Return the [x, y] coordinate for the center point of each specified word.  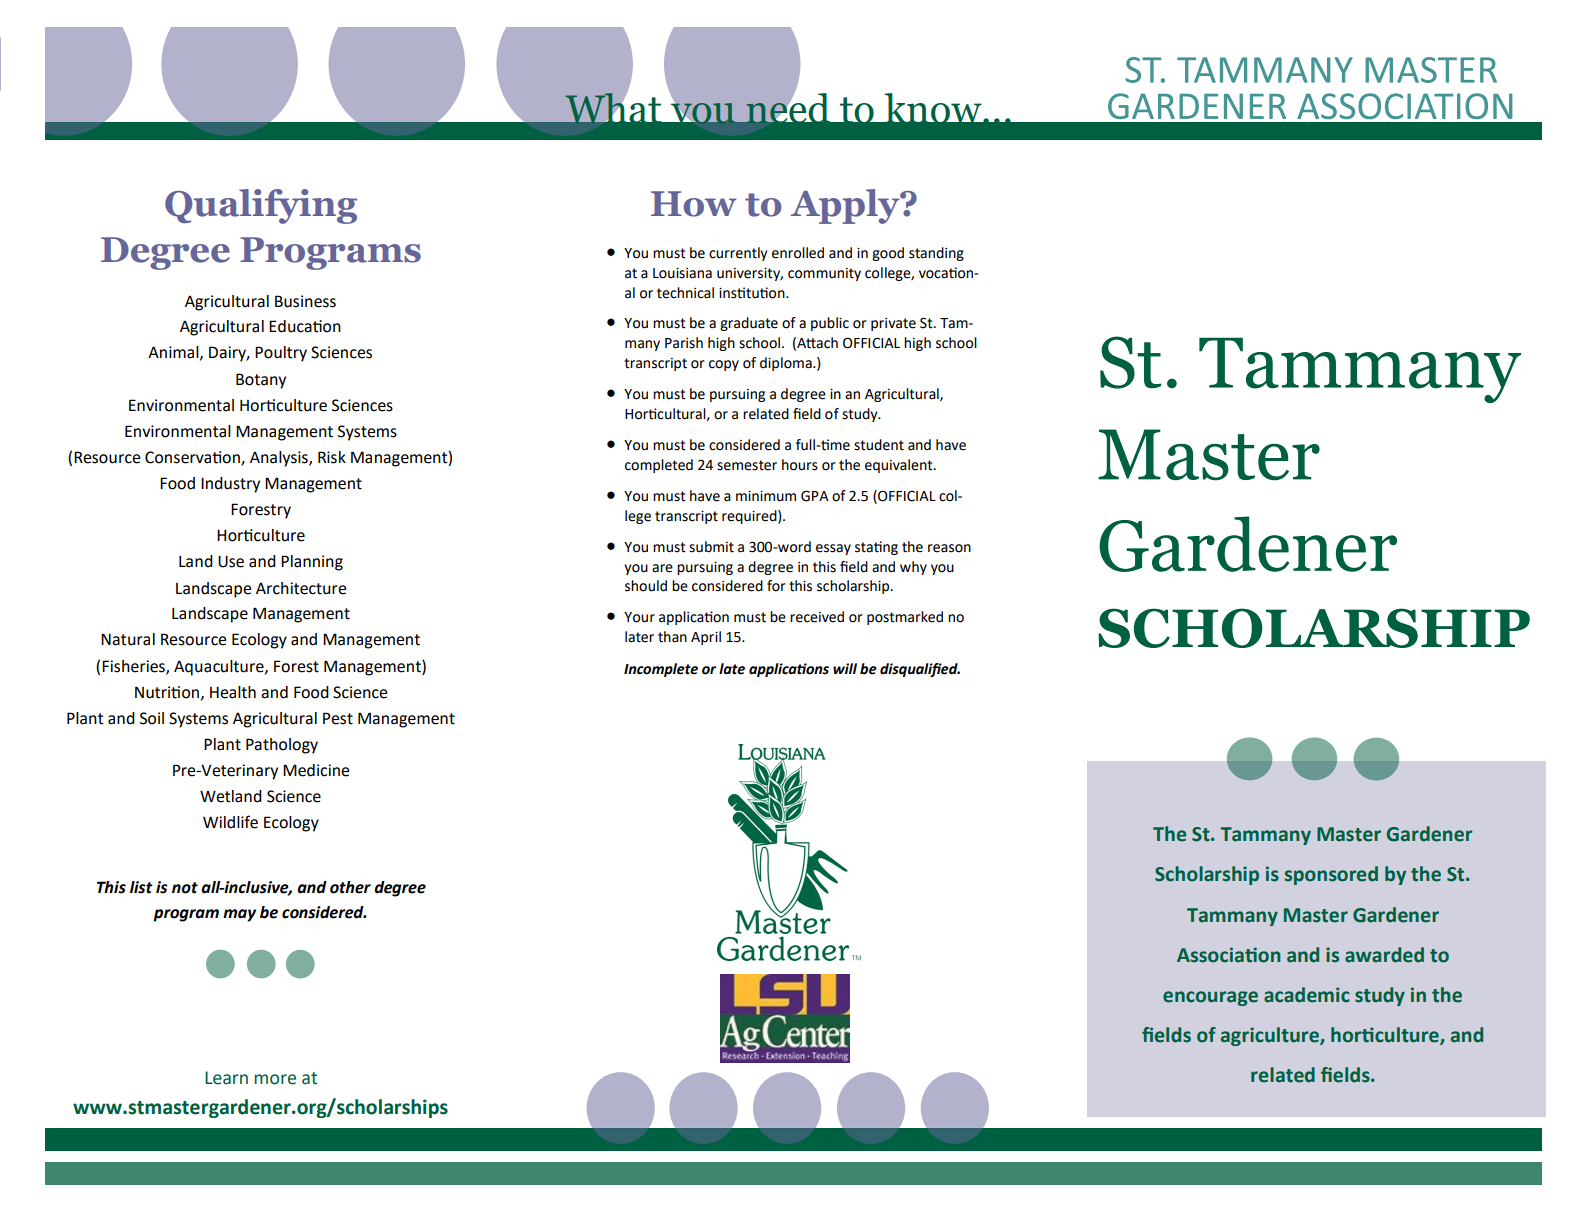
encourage [1210, 998]
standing [936, 254]
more [275, 1079]
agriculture [1271, 1036]
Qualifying [261, 206]
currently [738, 254]
